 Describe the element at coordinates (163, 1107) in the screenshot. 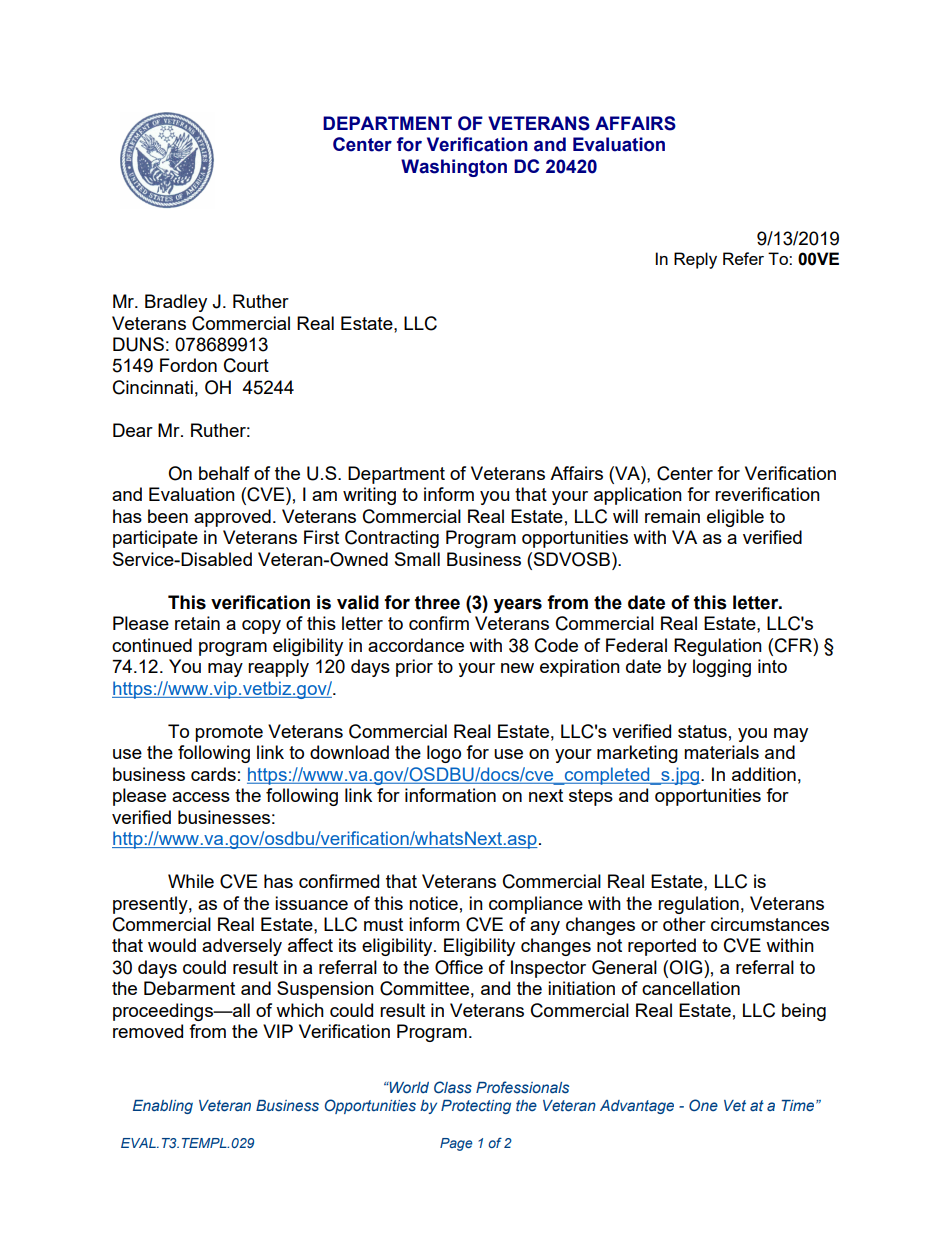

I see `Enabling` at that location.
